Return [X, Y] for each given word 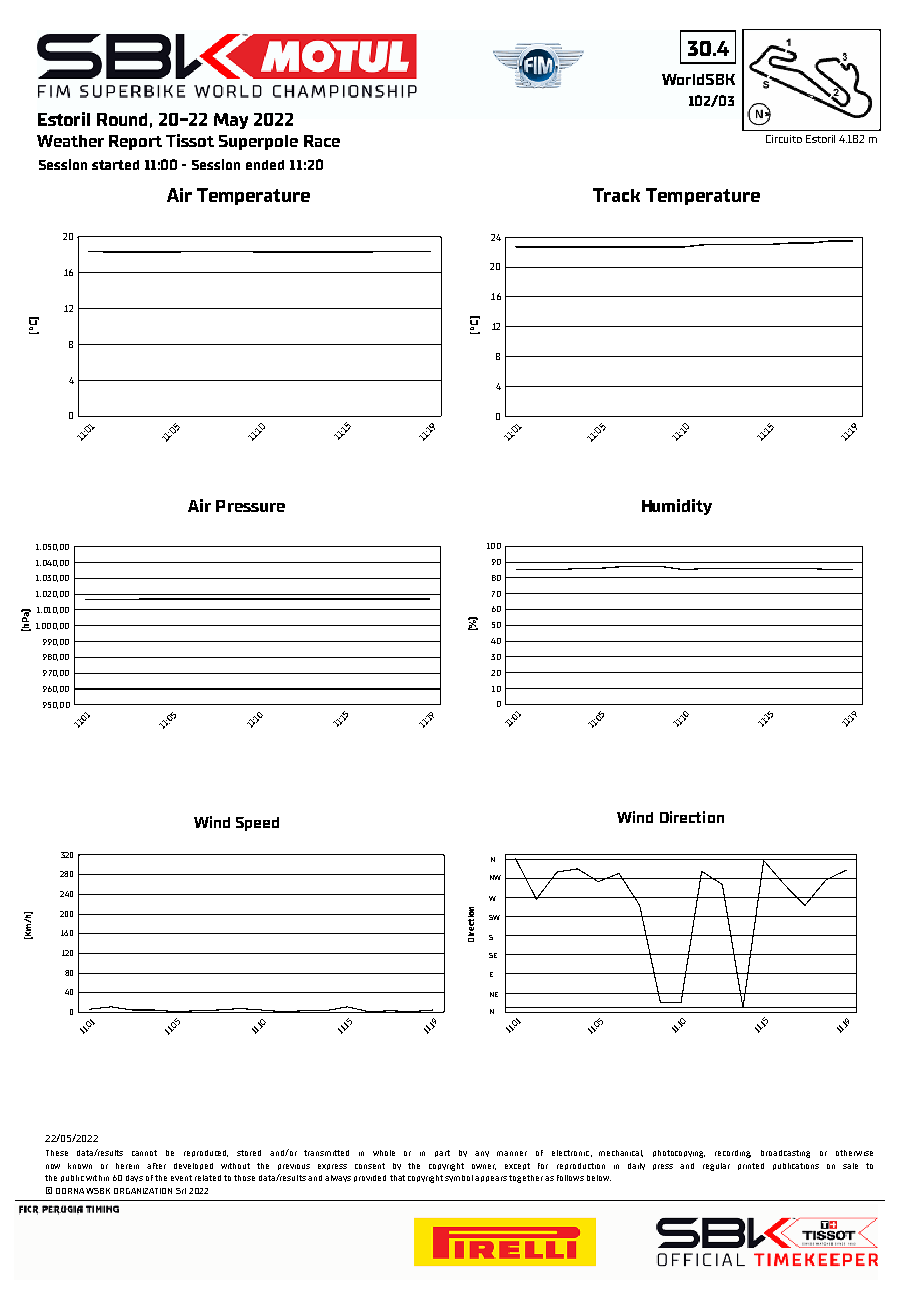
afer [156, 1166]
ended [265, 165]
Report [135, 142]
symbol [459, 1178]
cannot [144, 1153]
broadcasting [785, 1154]
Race [322, 141]
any [482, 1154]
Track [616, 195]
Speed [257, 824]
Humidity [677, 507]
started [115, 165]
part [442, 1153]
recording [733, 1154]
